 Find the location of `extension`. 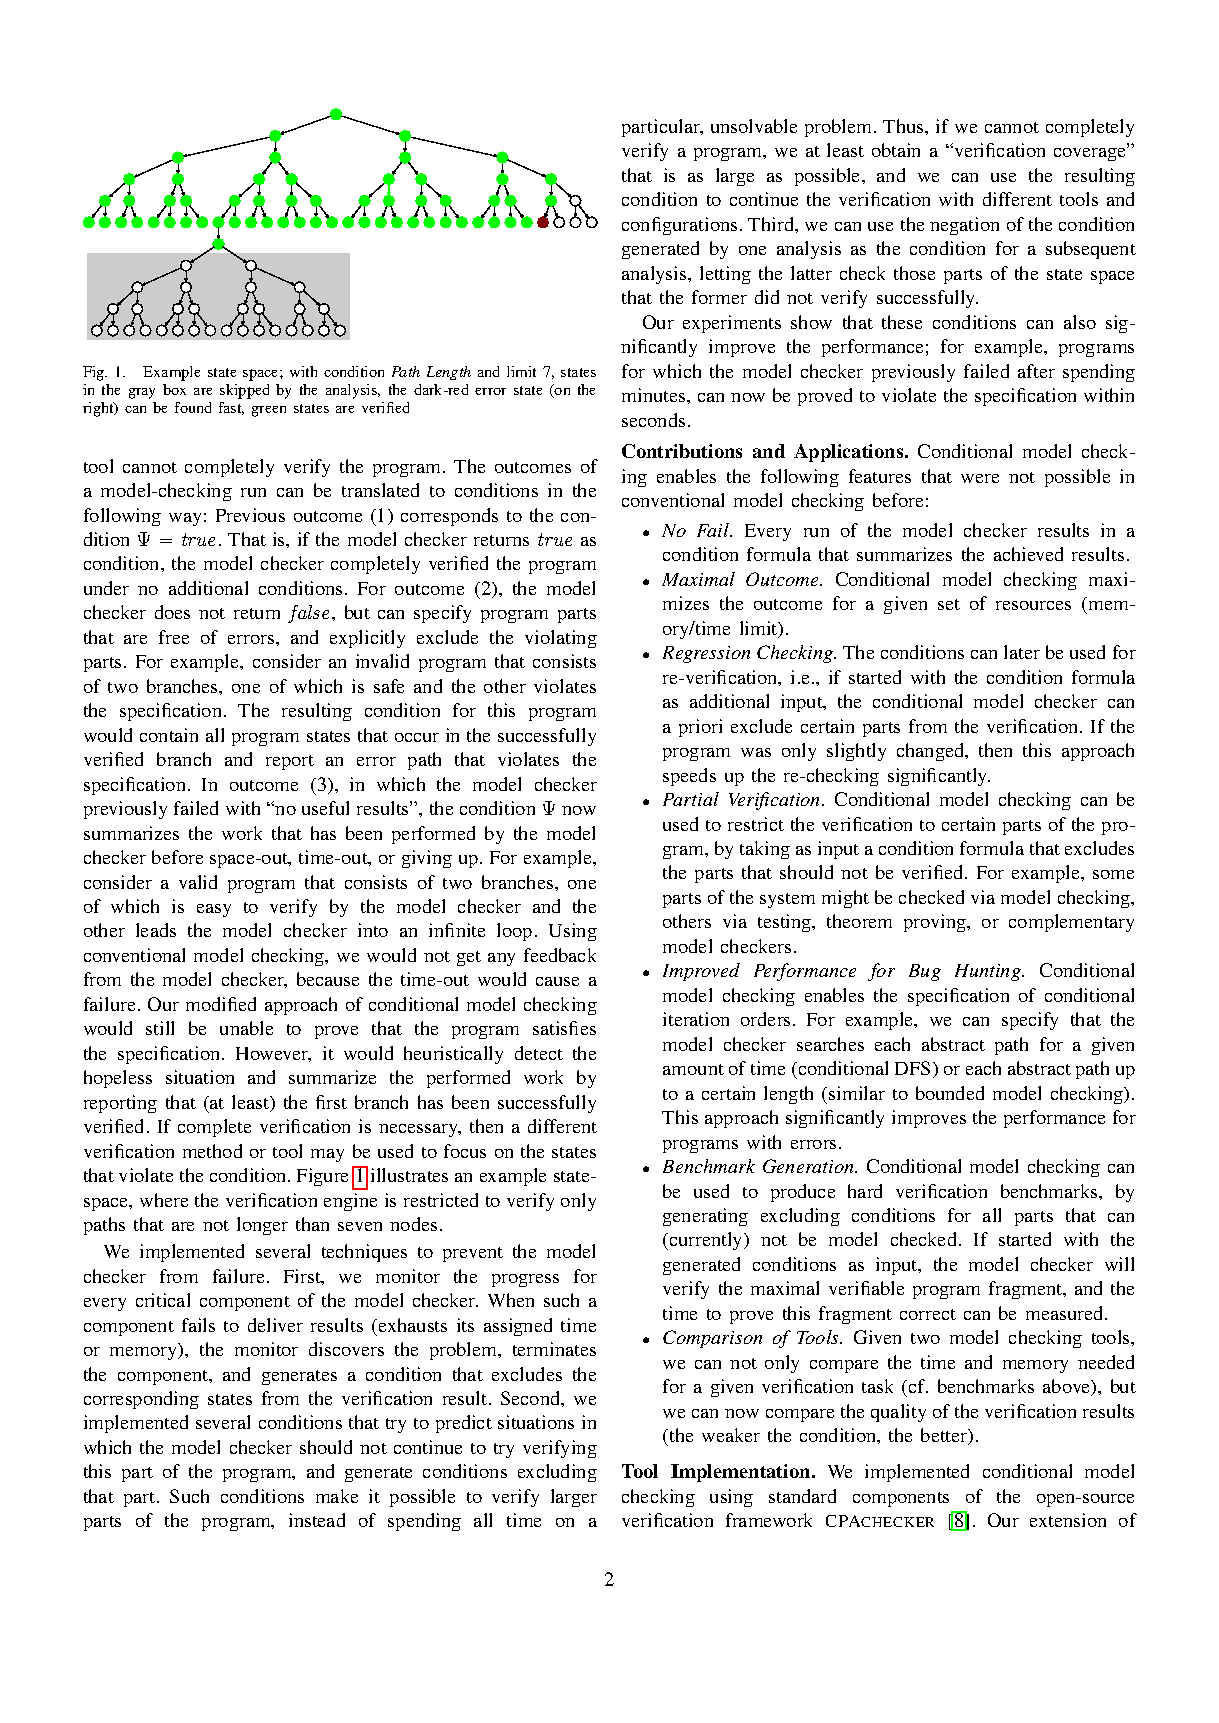

extension is located at coordinates (1068, 1520).
